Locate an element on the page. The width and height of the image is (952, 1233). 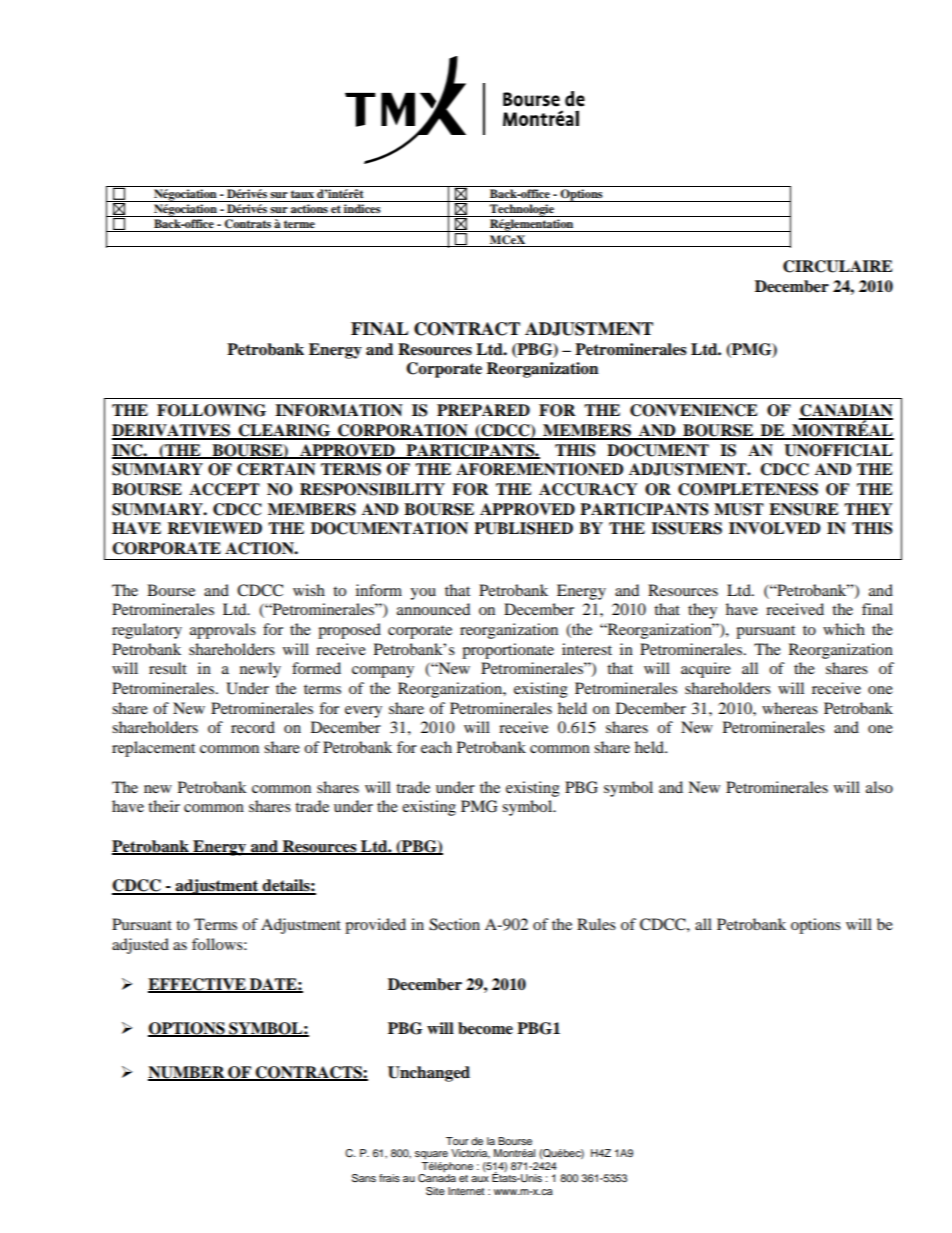
Internet is located at coordinates (466, 1191).
